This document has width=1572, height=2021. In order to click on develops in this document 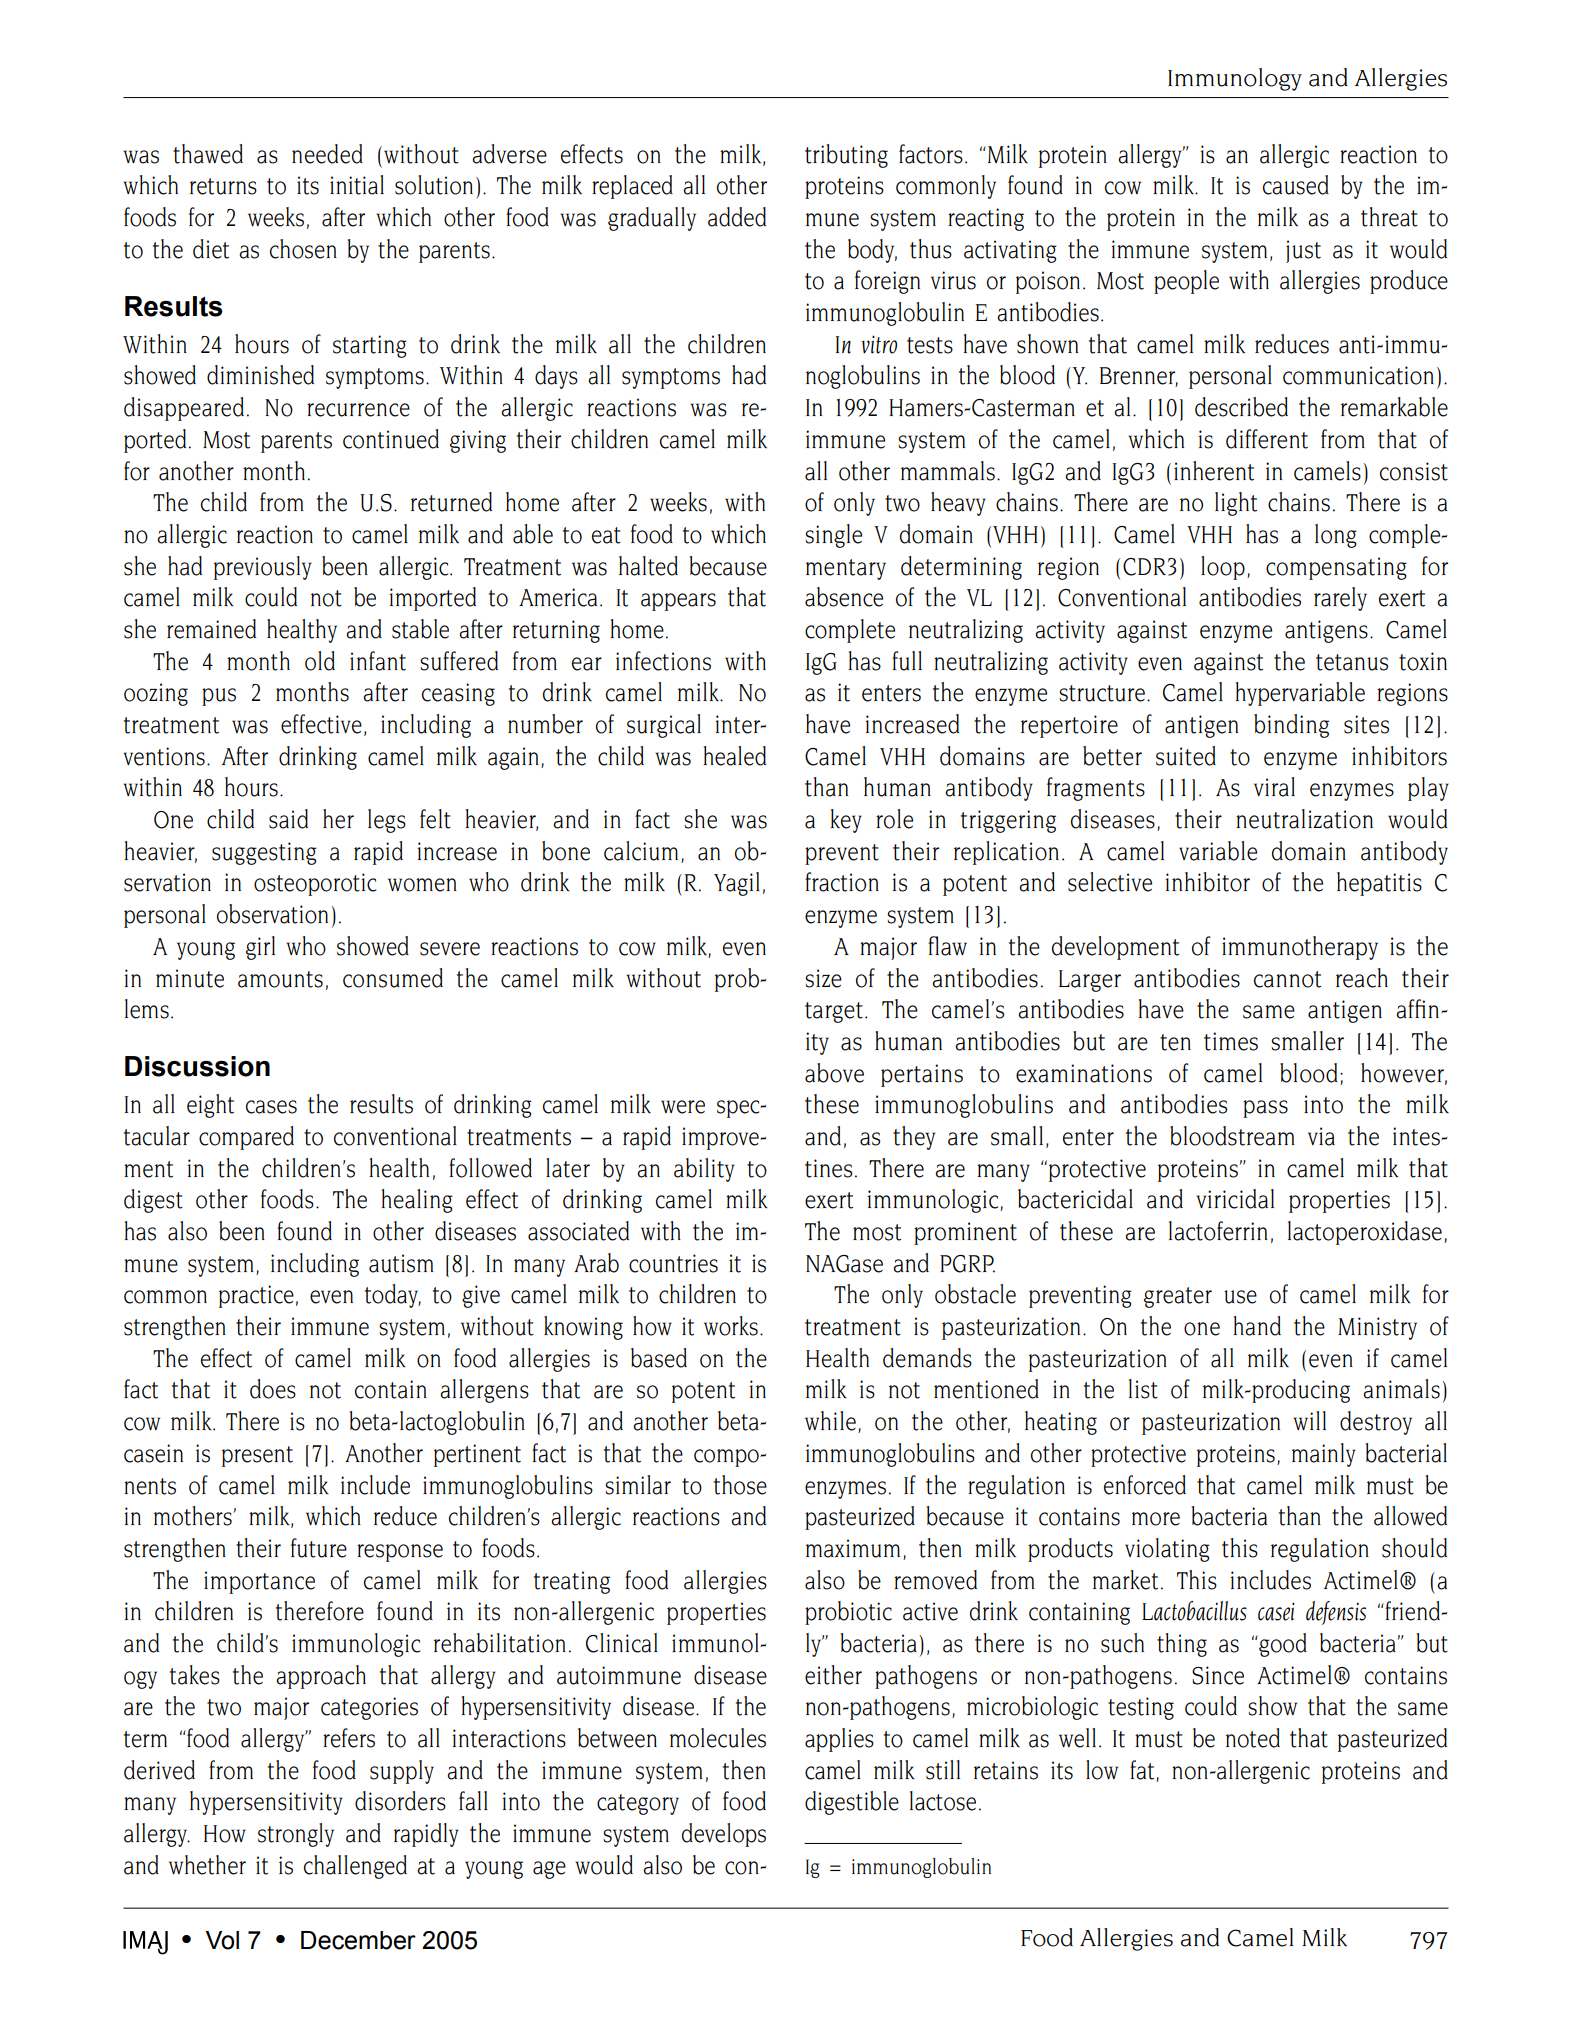, I will do `click(724, 1835)`.
